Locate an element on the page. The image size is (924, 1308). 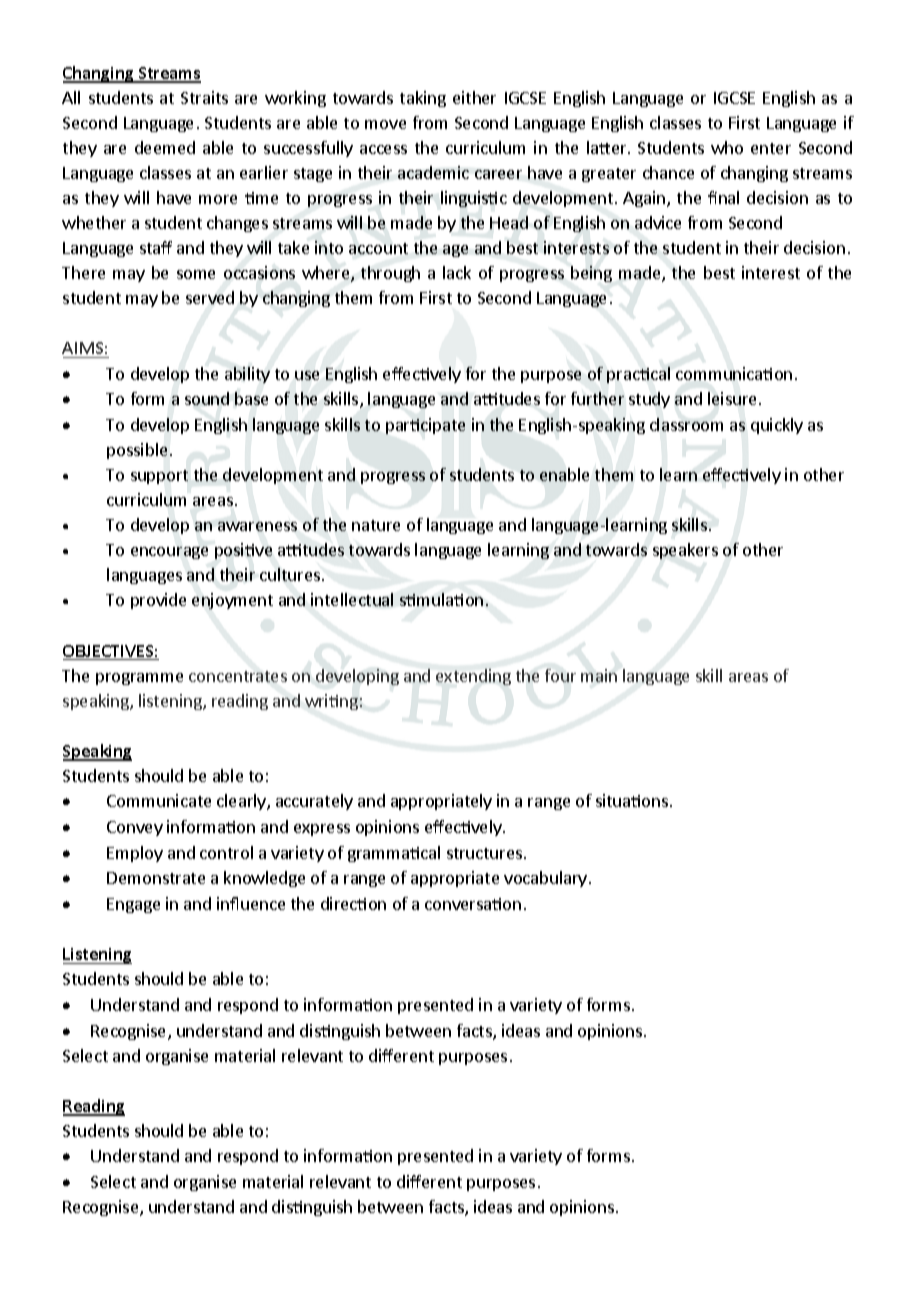
Demonstrate is located at coordinates (156, 878).
